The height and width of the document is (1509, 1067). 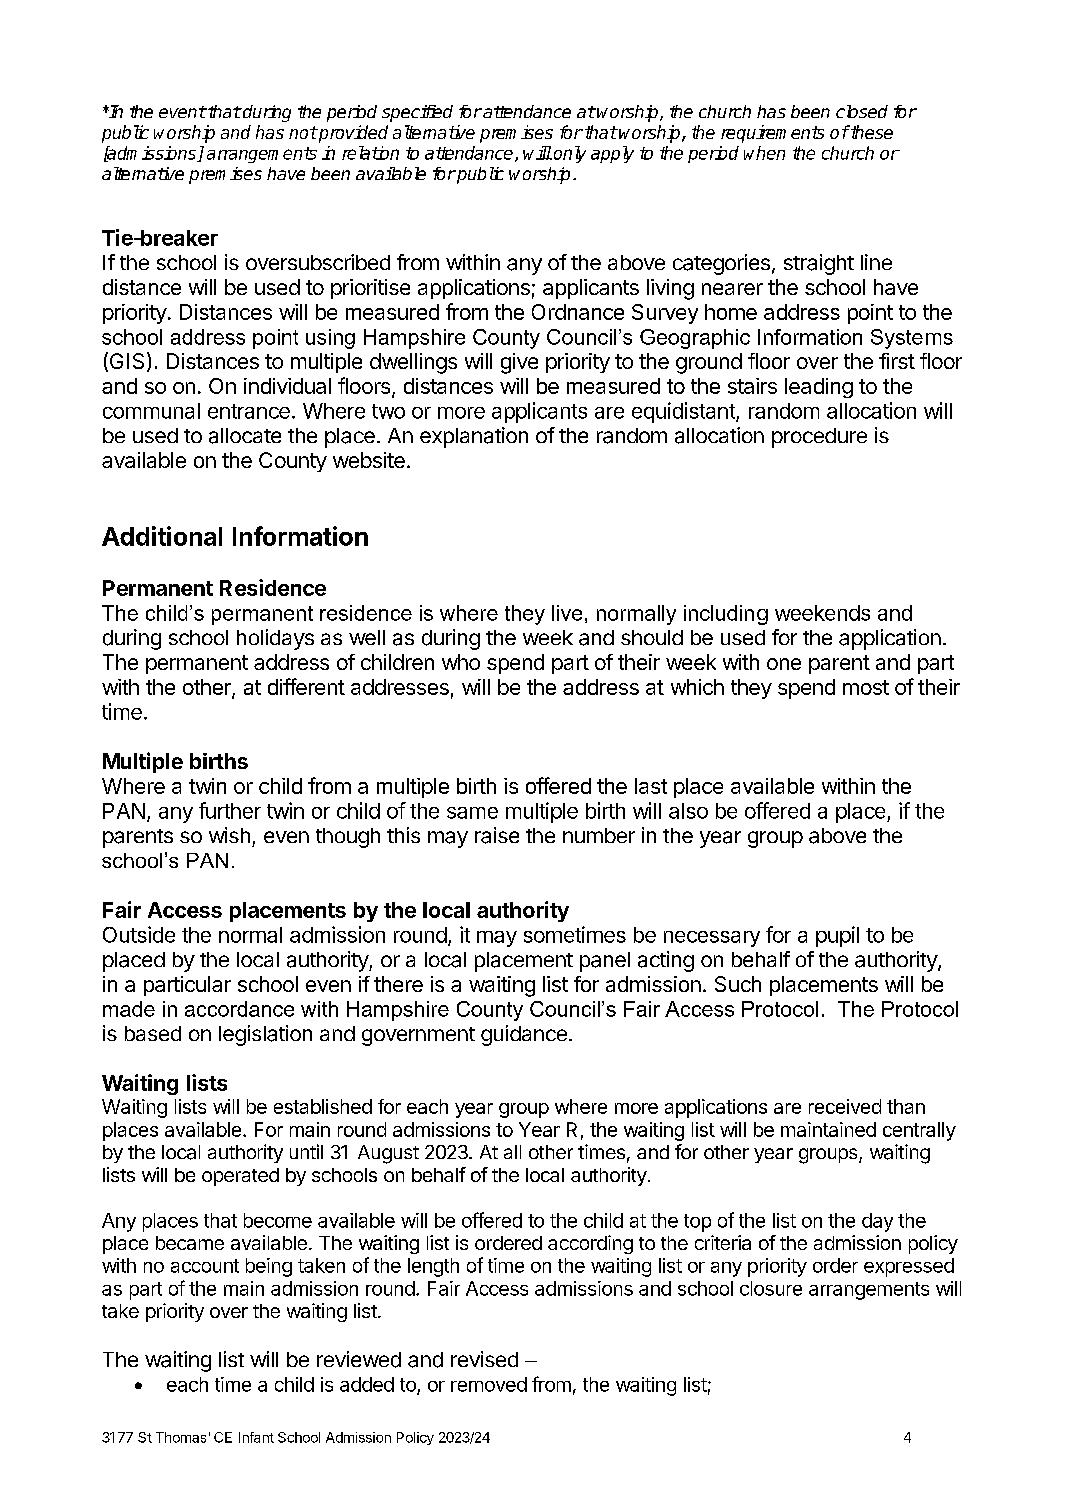 What do you see at coordinates (567, 613) in the document?
I see `live` at bounding box center [567, 613].
